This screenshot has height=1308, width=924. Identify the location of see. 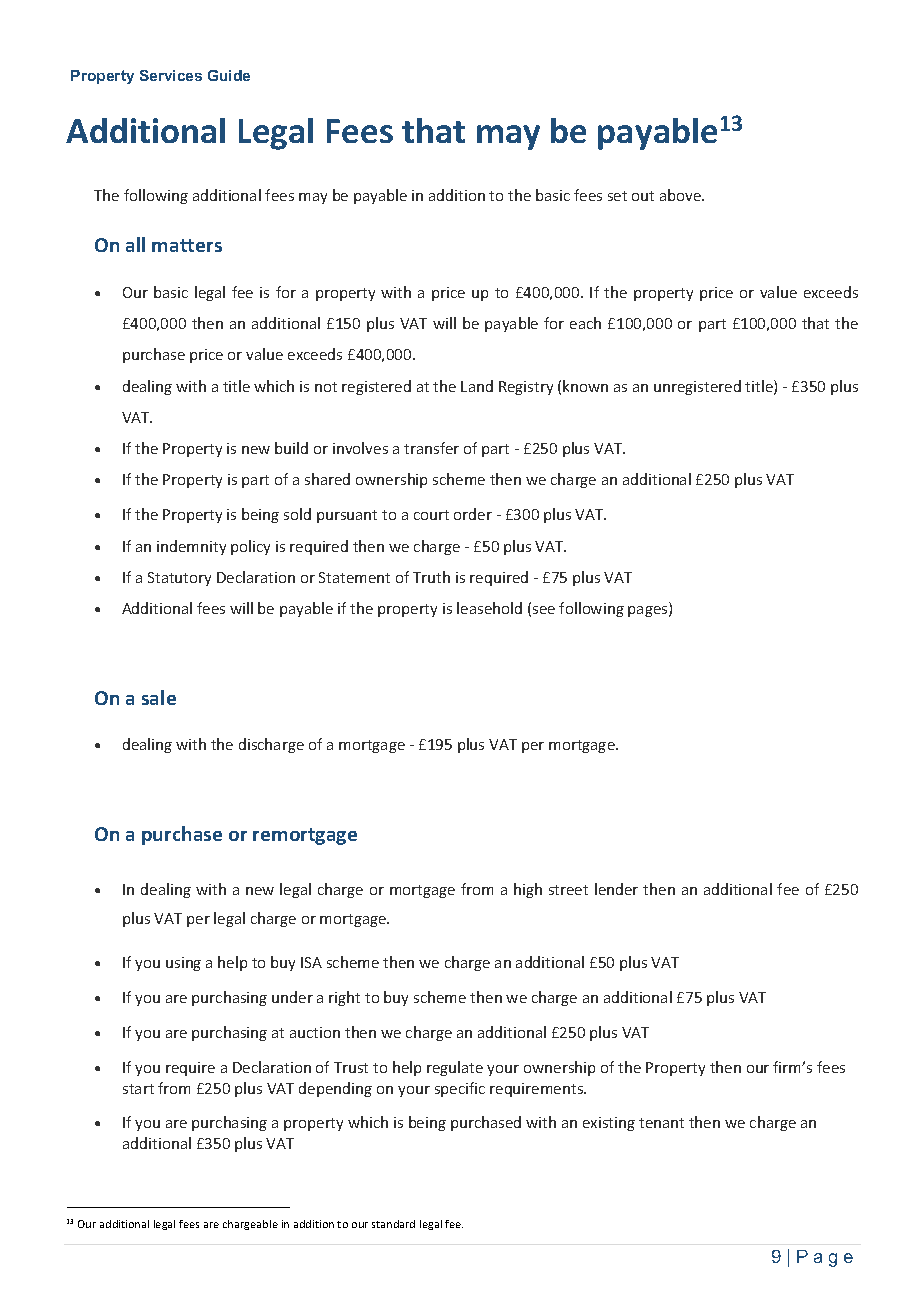
(544, 610).
